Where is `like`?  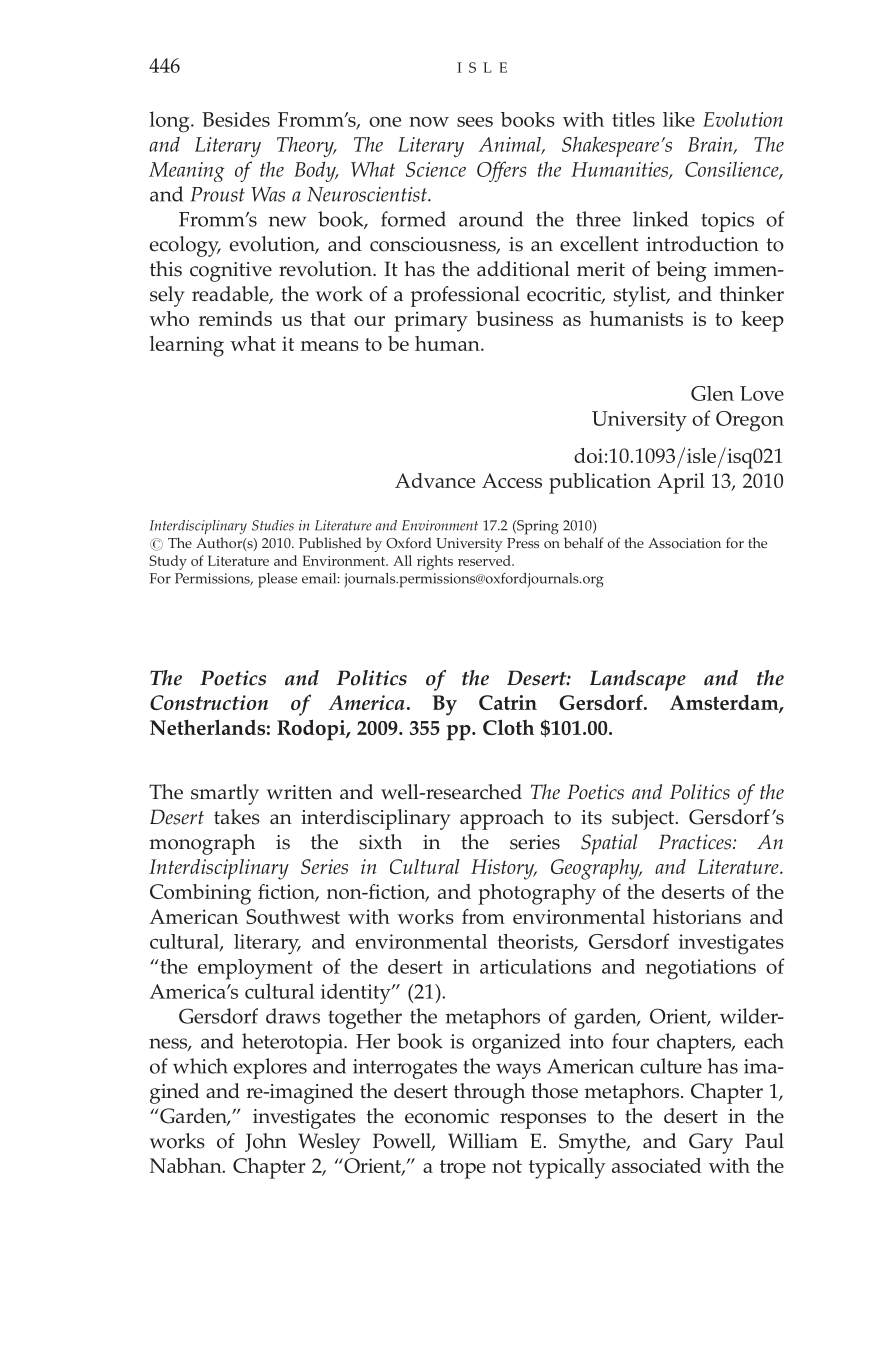
like is located at coordinates (679, 119).
